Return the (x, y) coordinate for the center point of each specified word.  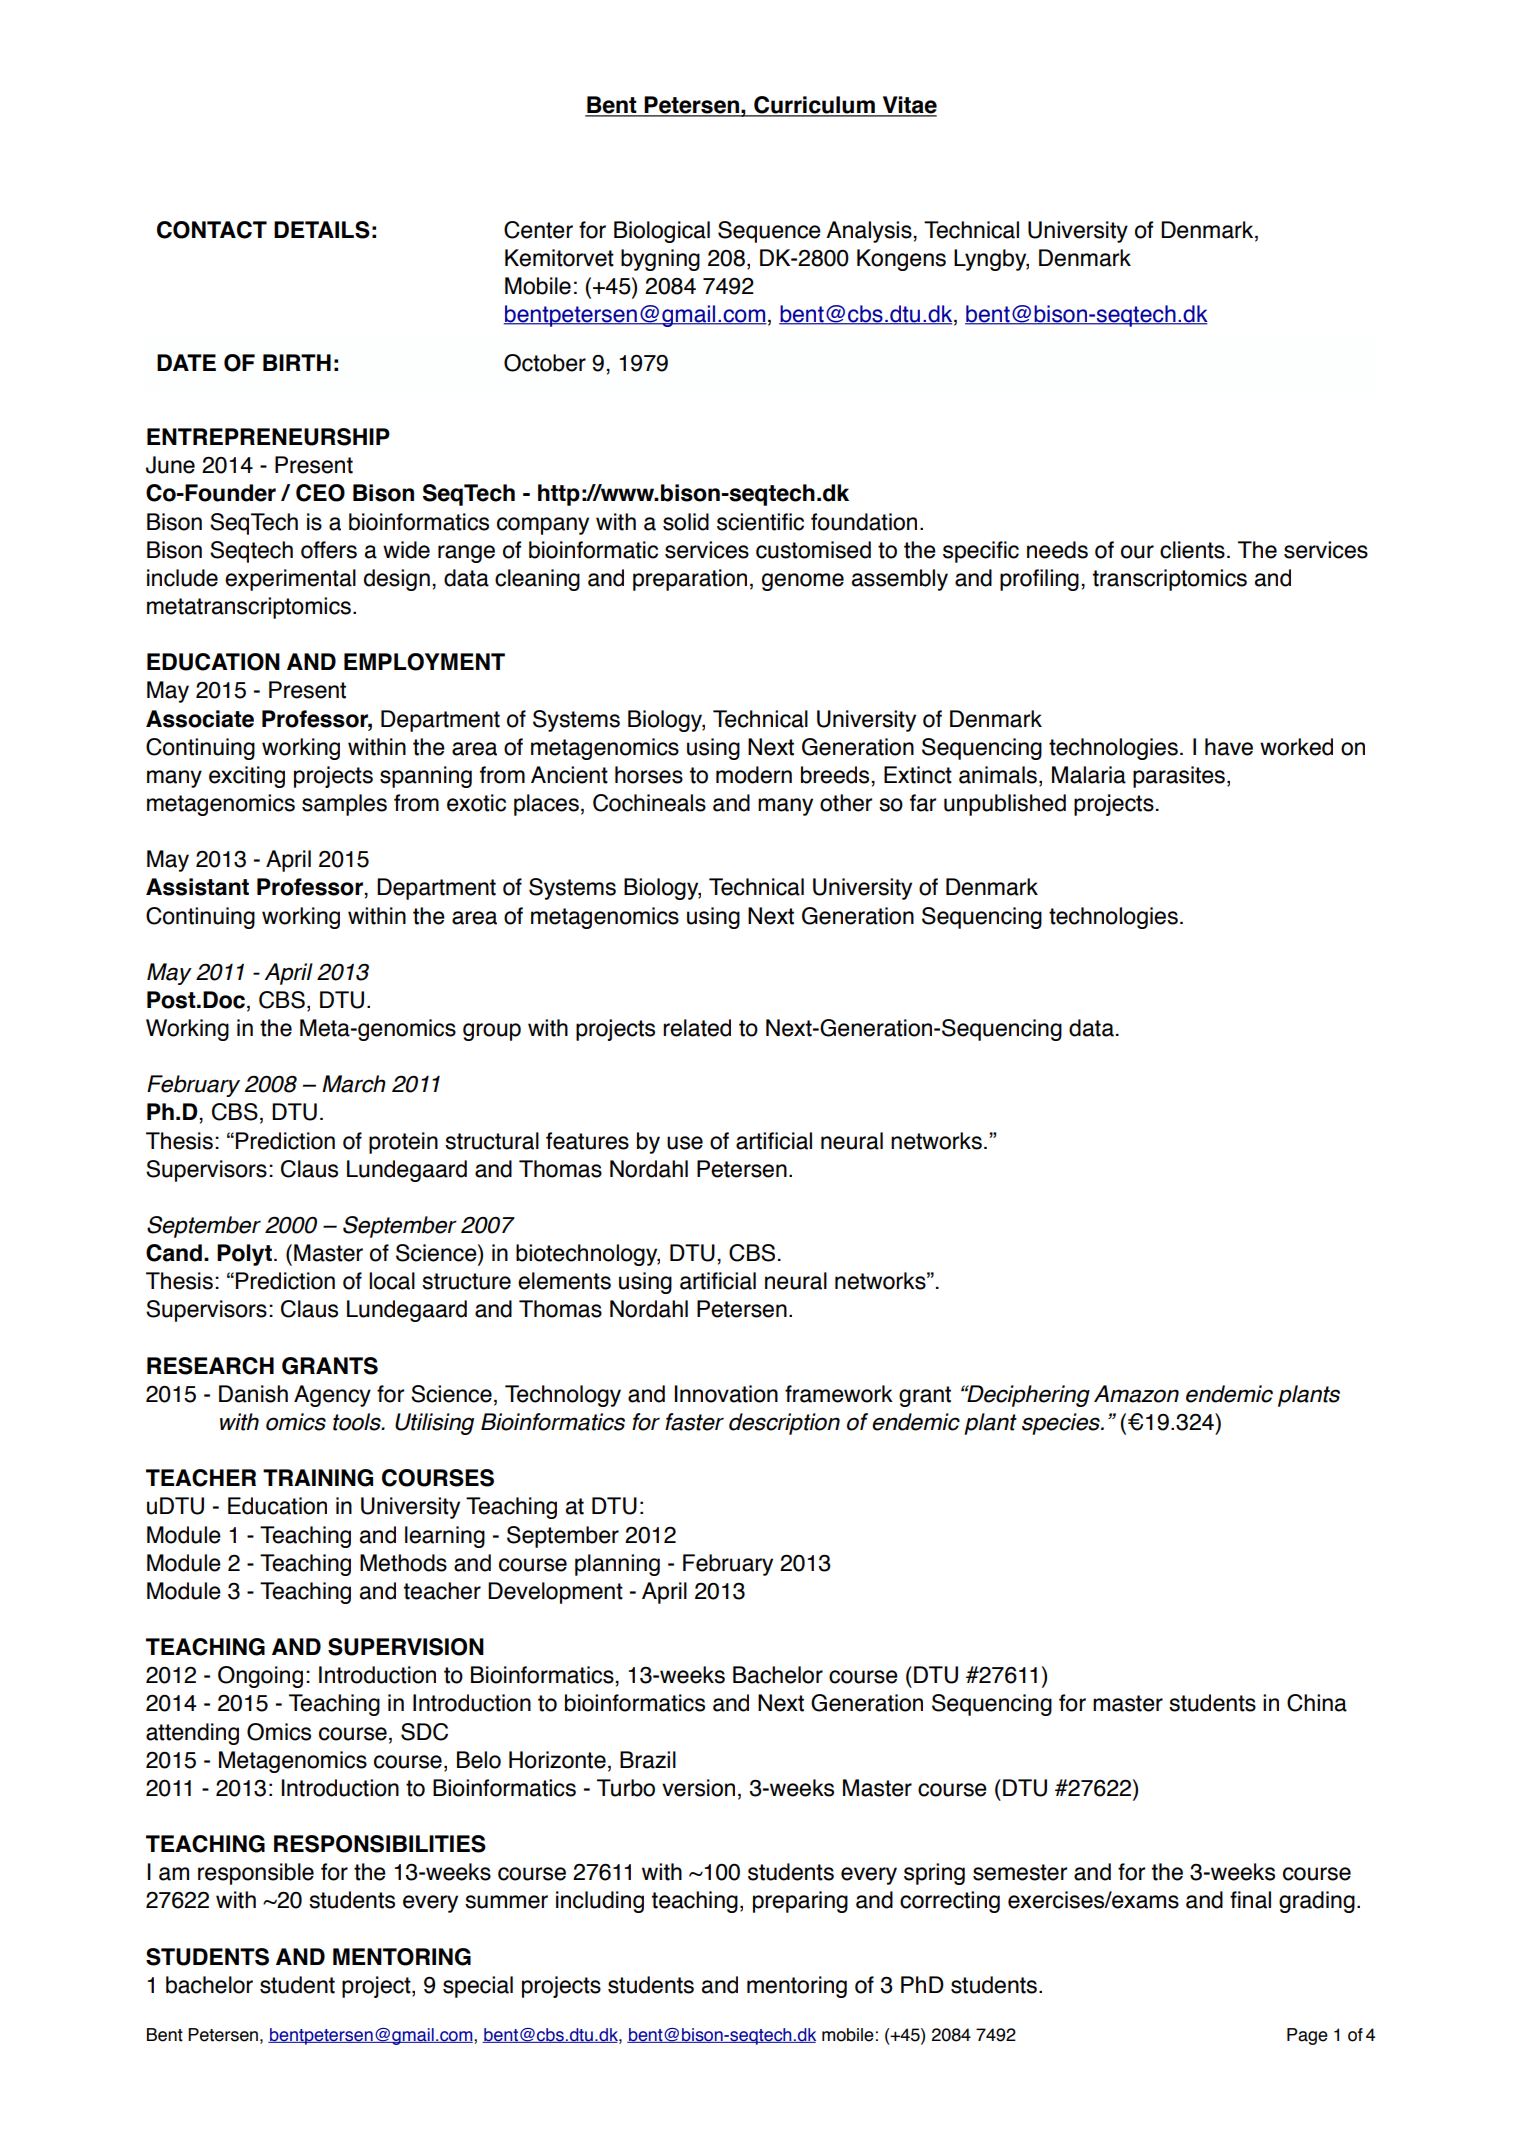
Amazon (1136, 1394)
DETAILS (322, 230)
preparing (800, 1902)
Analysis (870, 232)
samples (344, 805)
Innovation (726, 1394)
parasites (1179, 777)
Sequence (769, 232)
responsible (256, 1874)
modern (754, 775)
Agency (332, 1396)
